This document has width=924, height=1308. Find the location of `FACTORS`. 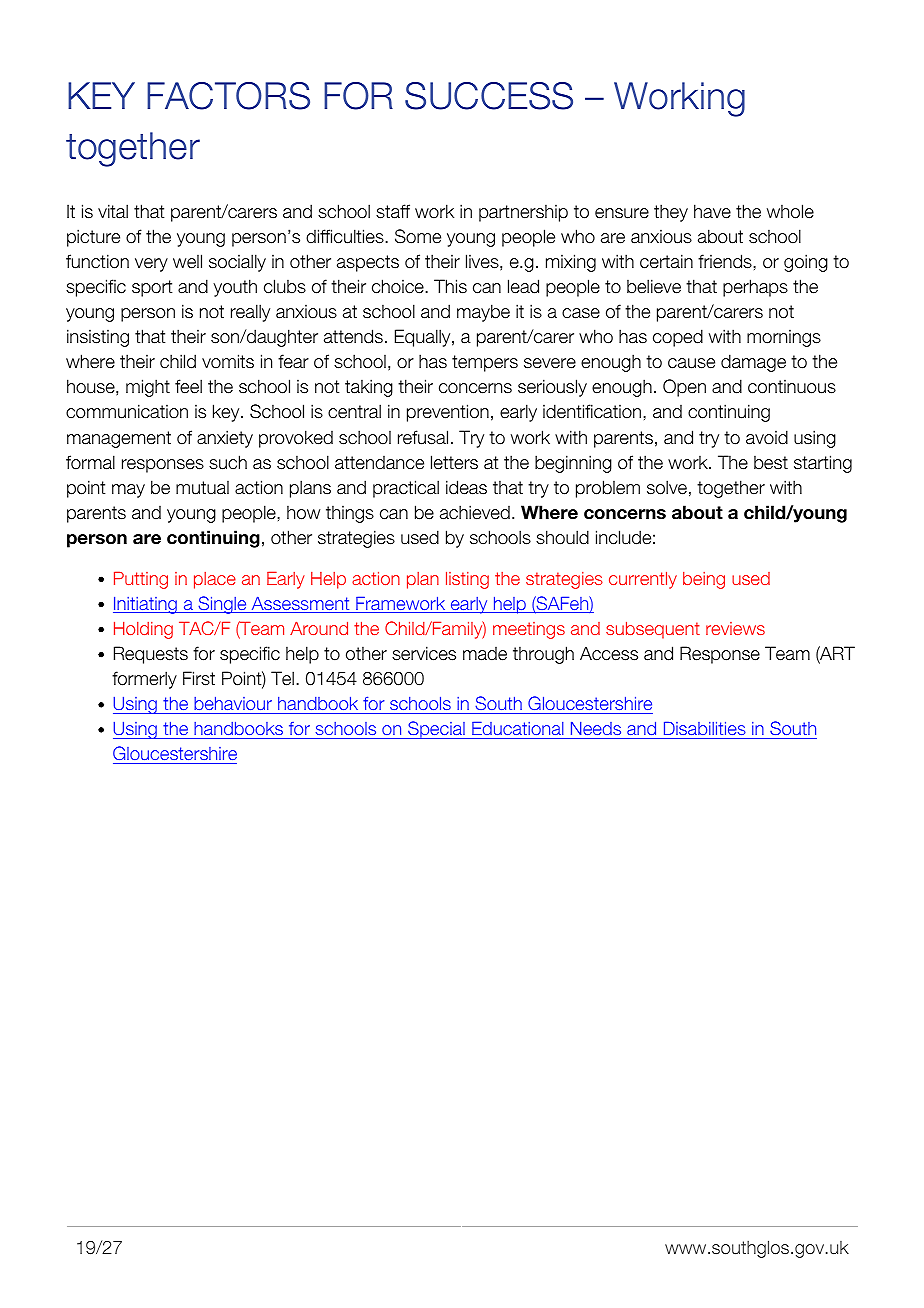

FACTORS is located at coordinates (228, 96).
